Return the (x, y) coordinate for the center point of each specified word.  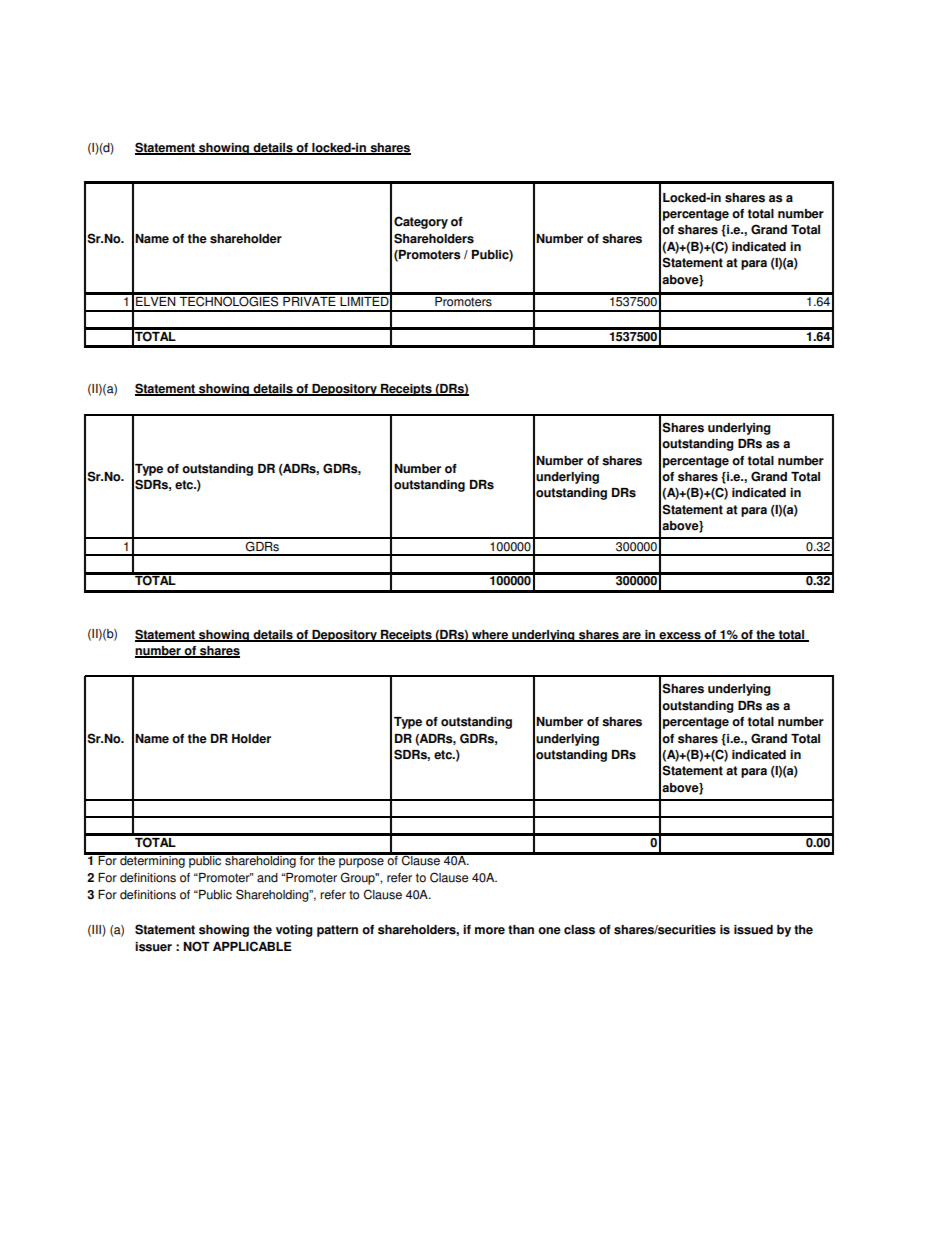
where (490, 635)
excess (680, 636)
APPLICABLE (252, 946)
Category (421, 222)
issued (753, 930)
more (490, 931)
